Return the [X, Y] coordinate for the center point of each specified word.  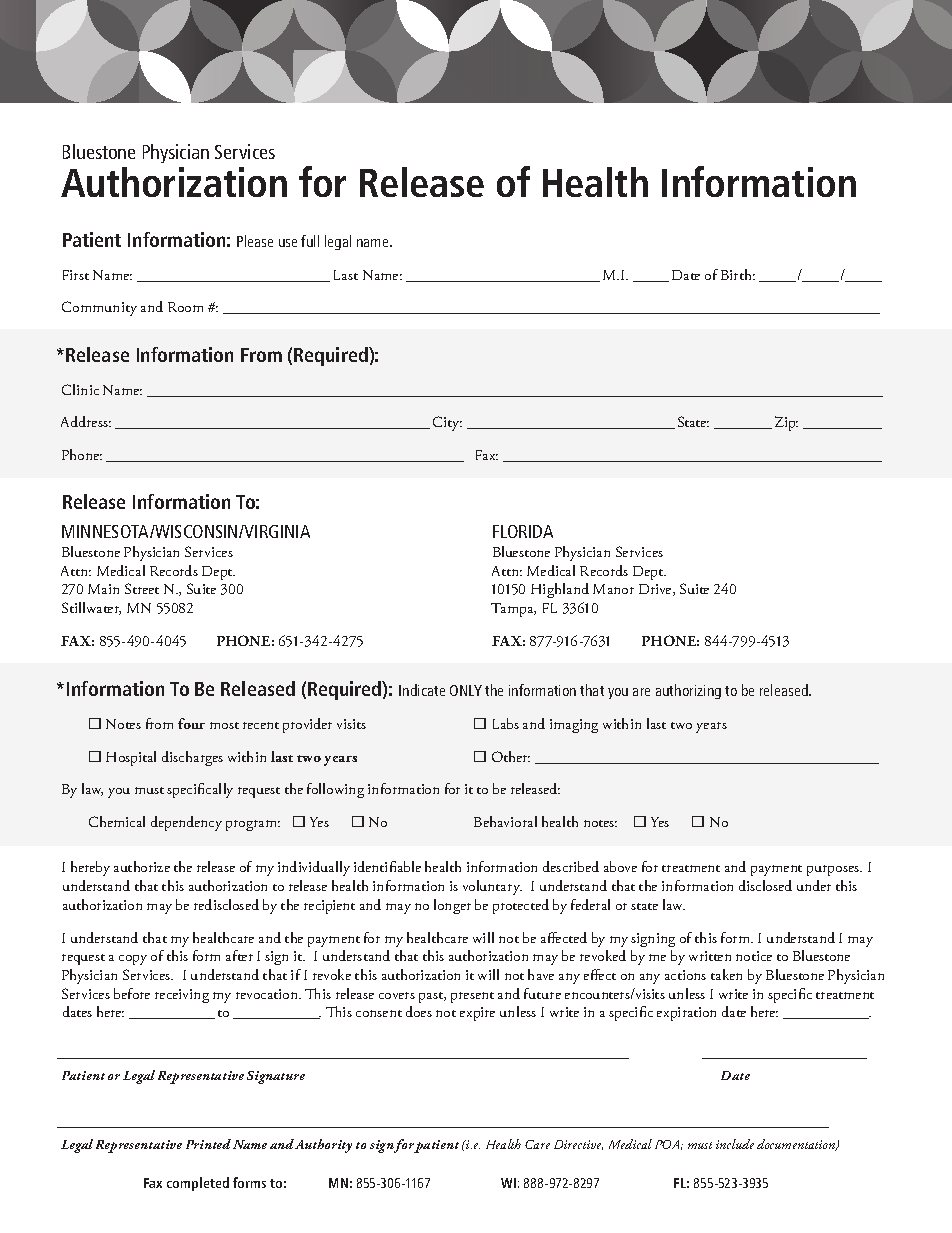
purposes [834, 870]
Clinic [80, 389]
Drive [656, 590]
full [310, 241]
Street [142, 588]
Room [185, 307]
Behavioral [505, 821]
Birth [738, 274]
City [447, 423]
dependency [186, 823]
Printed [208, 1144]
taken [726, 974]
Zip [786, 423]
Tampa [513, 610]
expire [477, 1014]
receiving [182, 996]
